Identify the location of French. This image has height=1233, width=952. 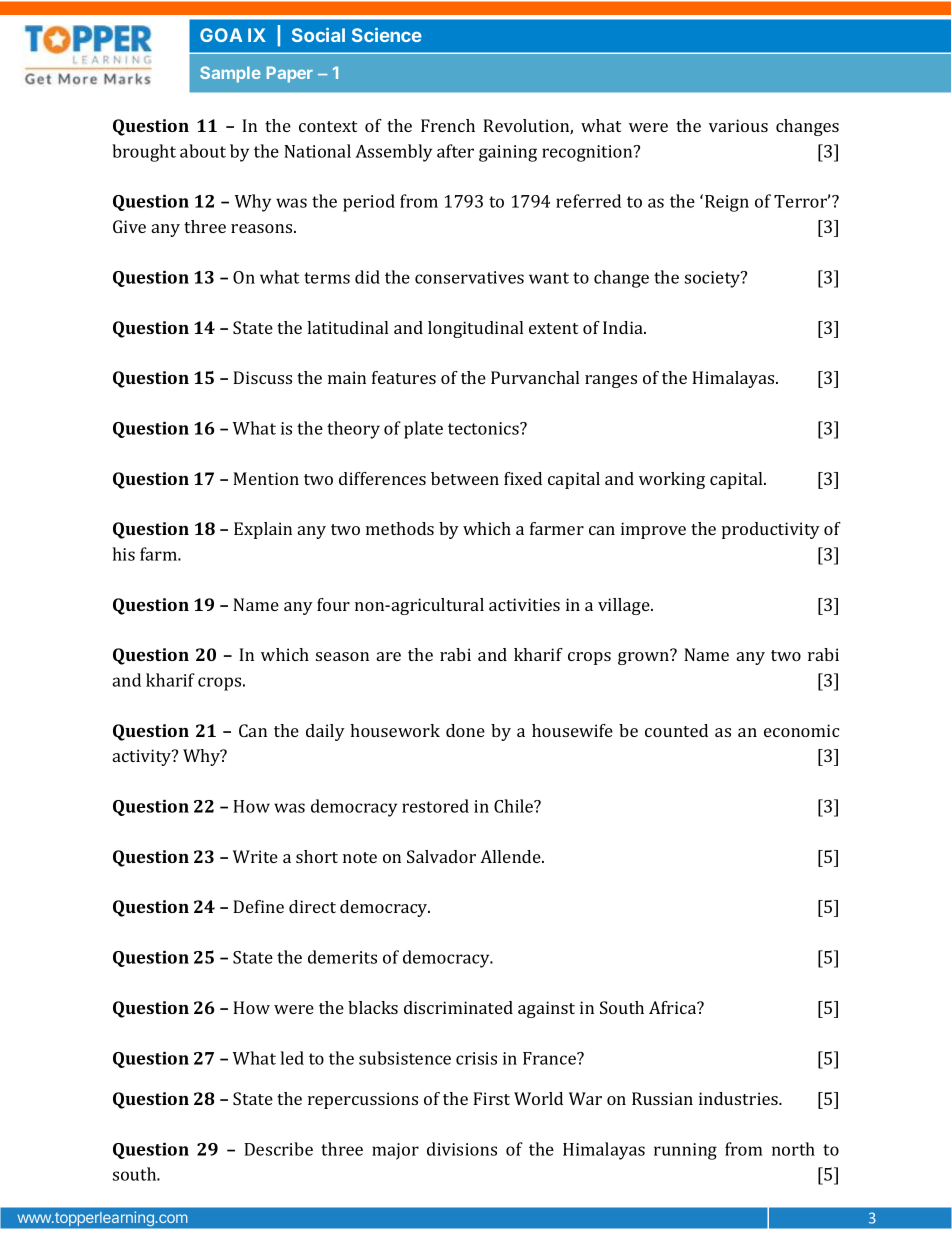
(448, 125).
